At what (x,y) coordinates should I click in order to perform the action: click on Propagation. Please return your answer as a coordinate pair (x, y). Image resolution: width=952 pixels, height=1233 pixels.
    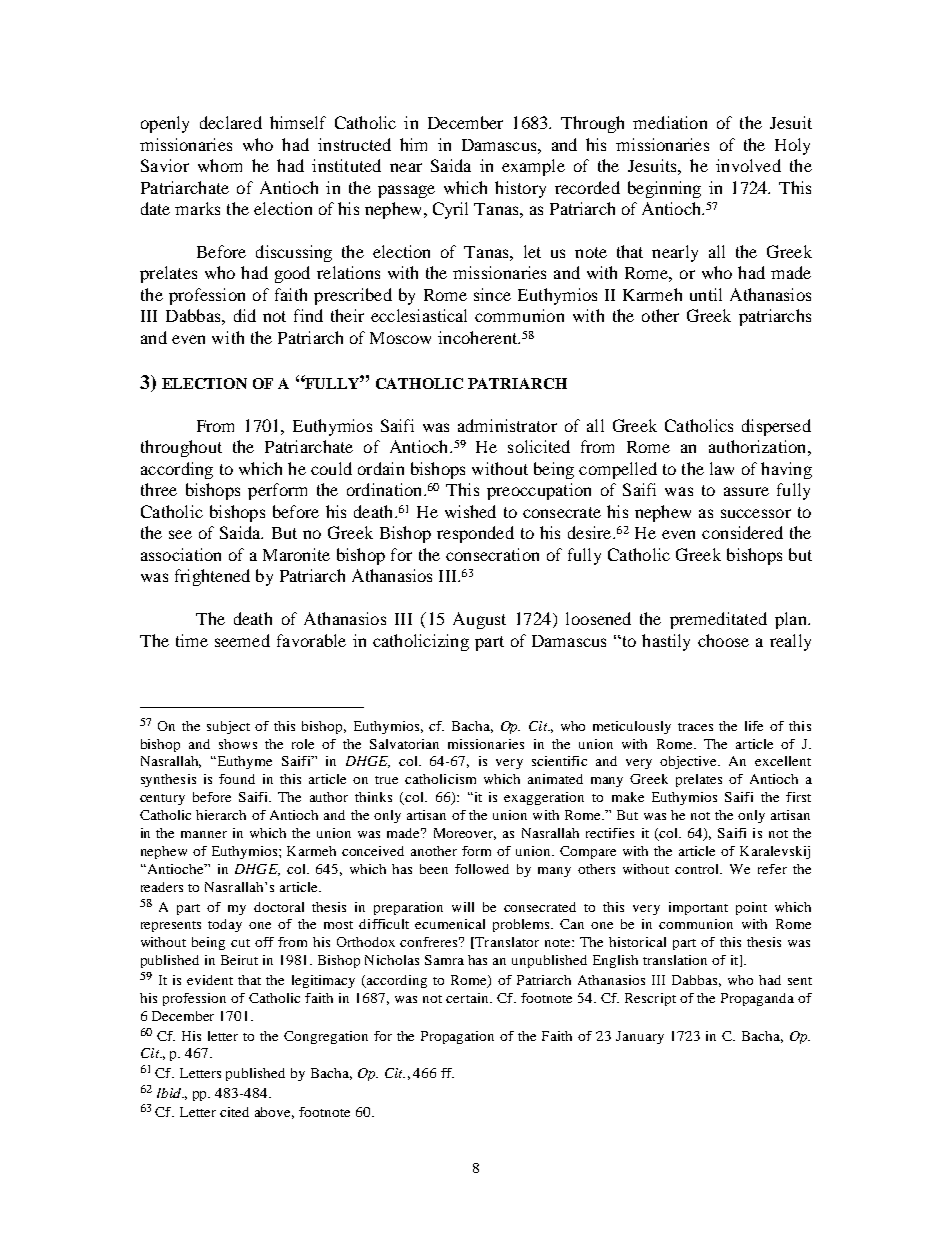
    Looking at the image, I should click on (457, 1037).
